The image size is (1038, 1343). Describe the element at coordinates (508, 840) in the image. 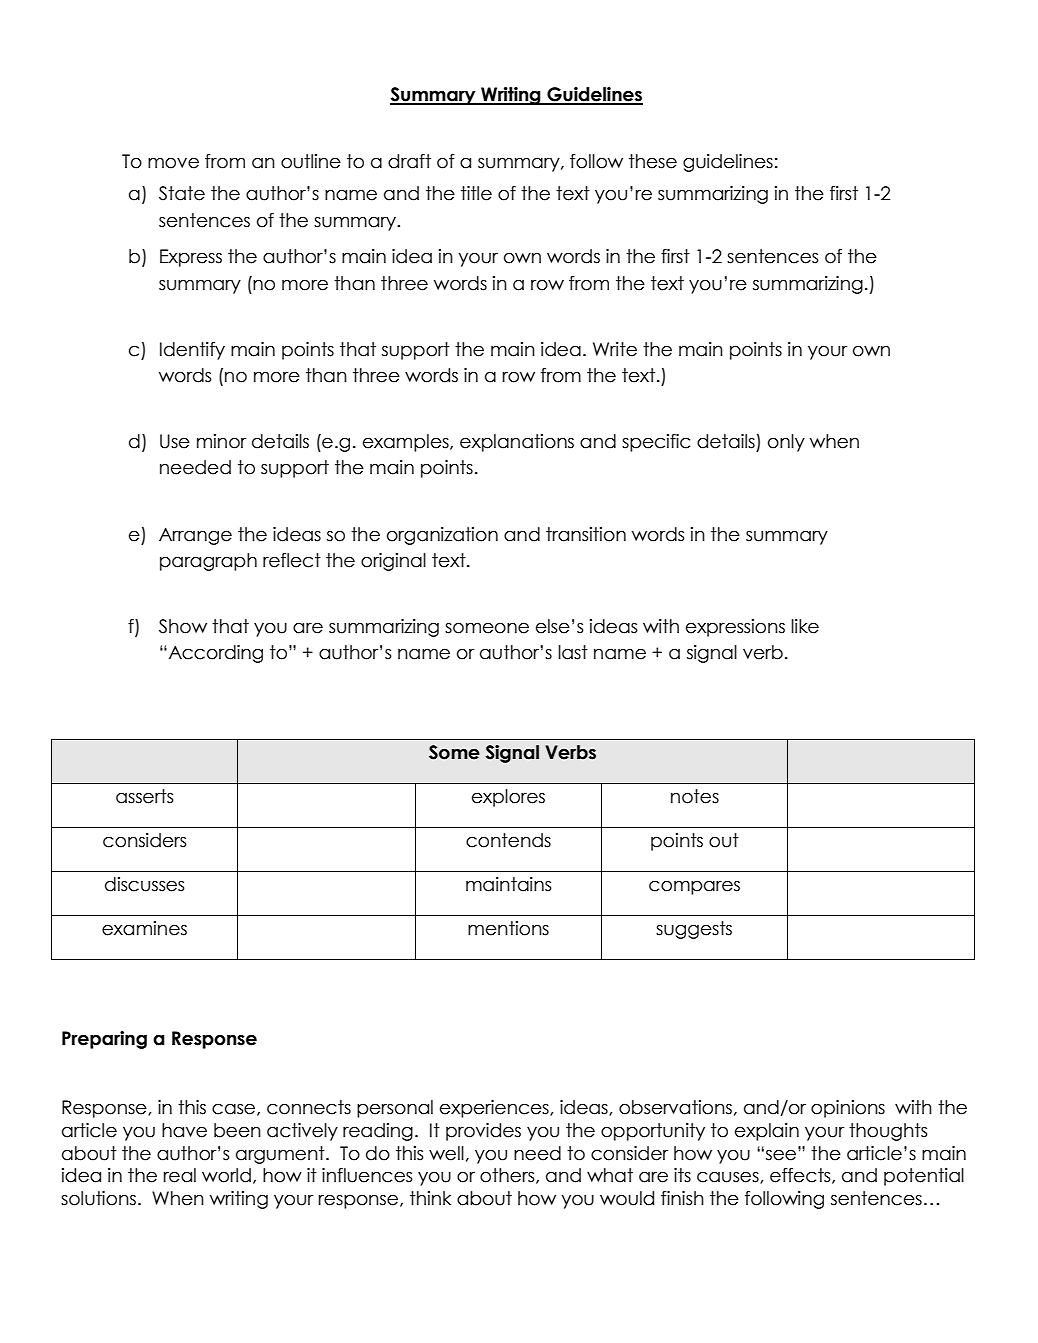

I see `contends` at that location.
